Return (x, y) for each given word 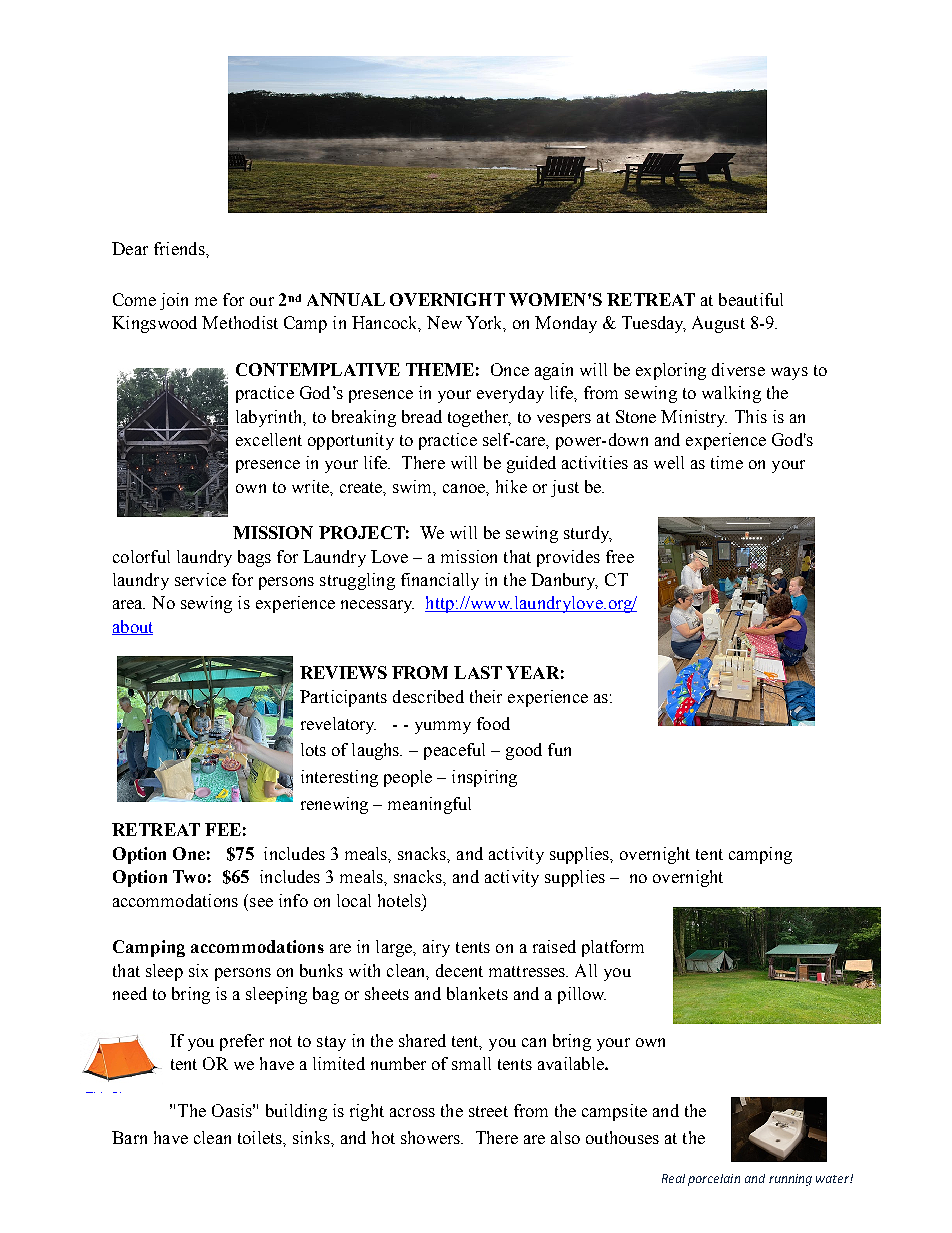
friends (180, 248)
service (200, 579)
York (486, 324)
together (479, 418)
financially (440, 581)
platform (613, 948)
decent (459, 970)
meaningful (429, 805)
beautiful (751, 299)
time (727, 462)
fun (559, 749)
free (620, 556)
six (198, 970)
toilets (261, 1137)
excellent (269, 439)
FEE (223, 829)
